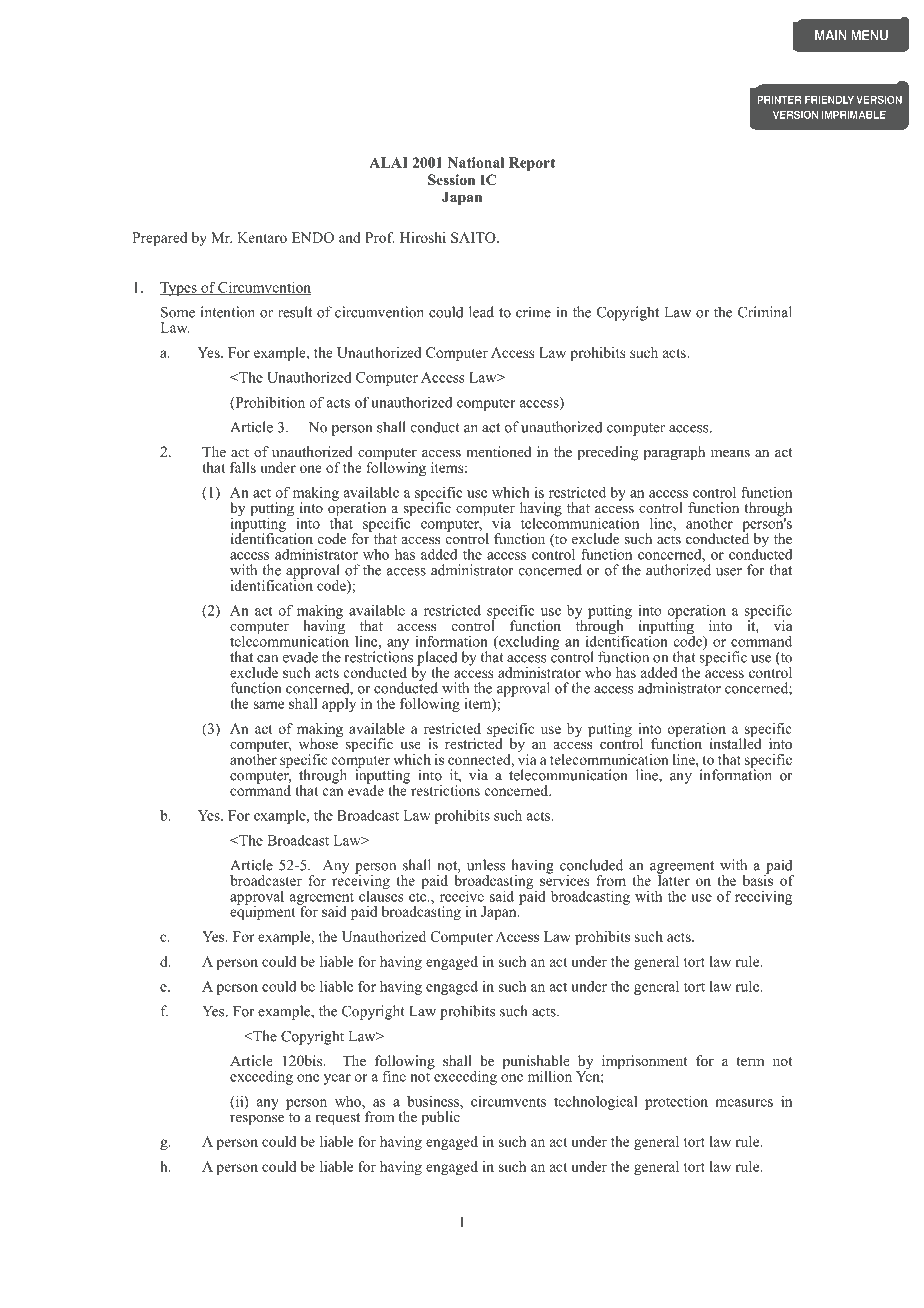 This screenshot has height=1308, width=924. Describe the element at coordinates (532, 164) in the screenshot. I see `Report` at that location.
